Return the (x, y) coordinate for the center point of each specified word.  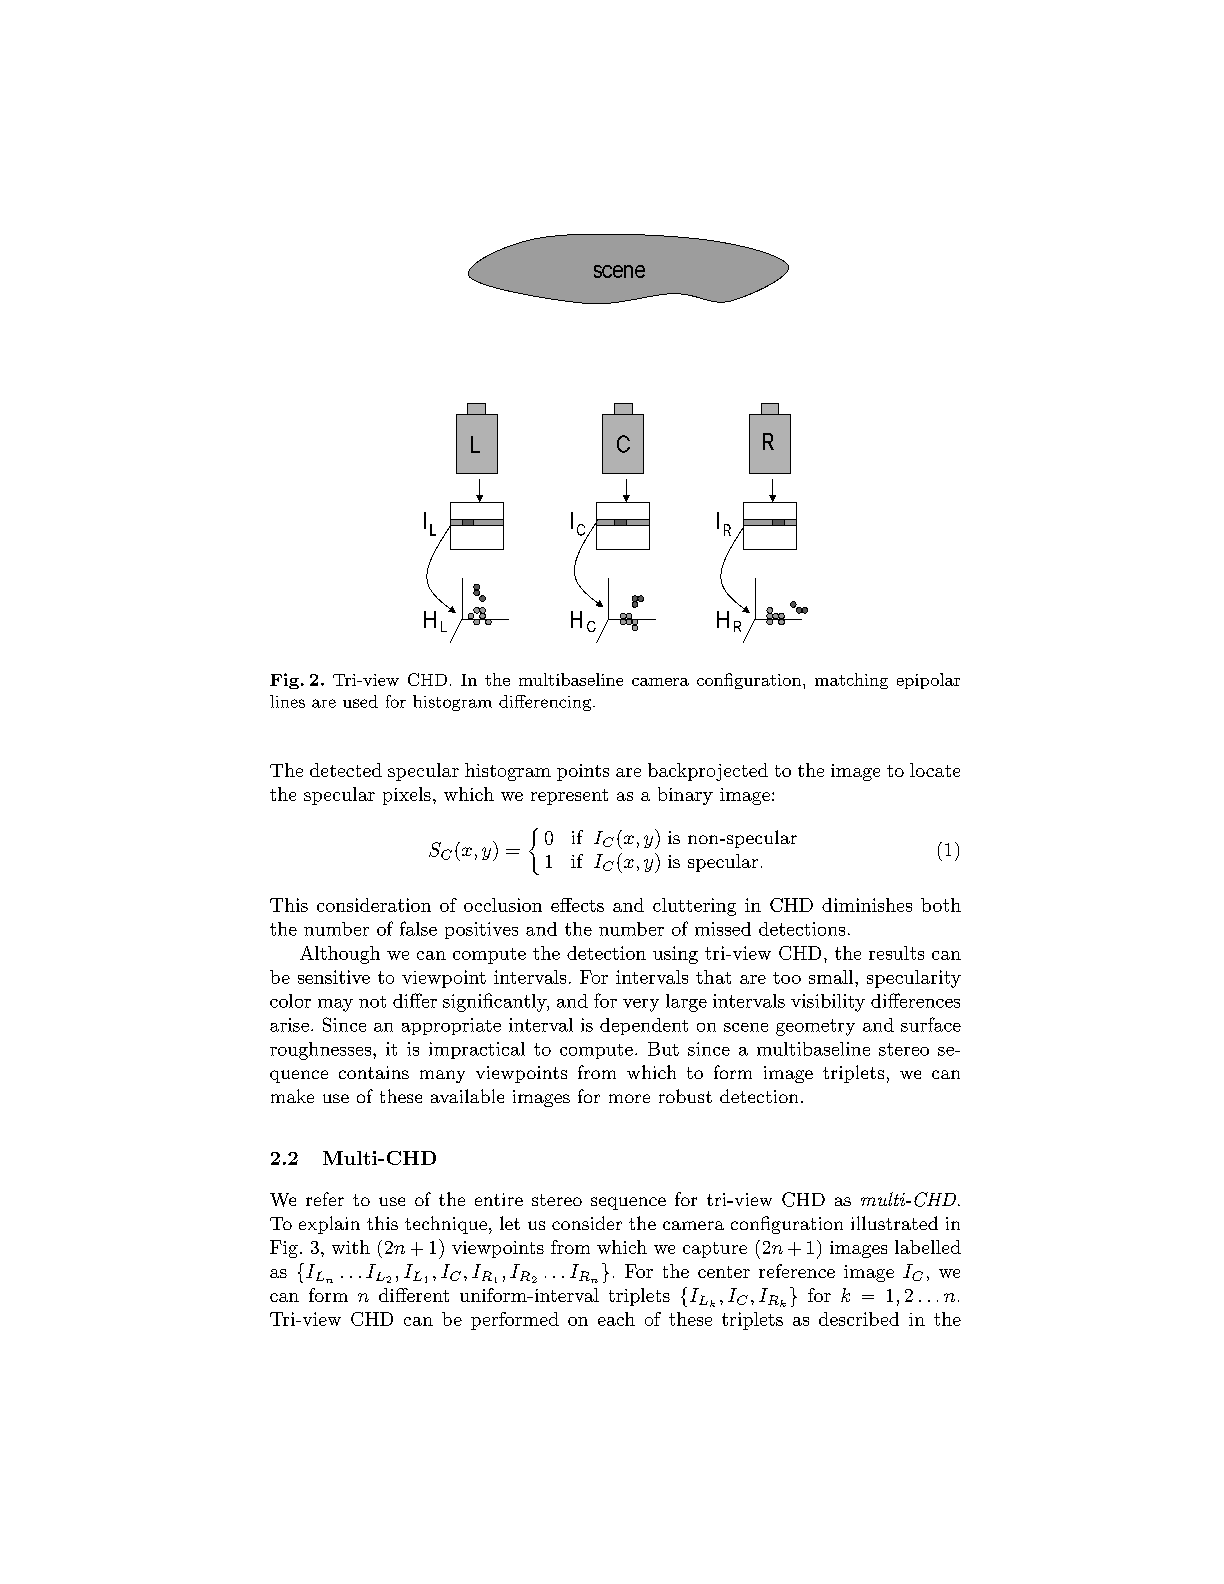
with (351, 1247)
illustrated (894, 1223)
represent (569, 797)
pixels (407, 796)
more (629, 1098)
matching (851, 681)
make (292, 1096)
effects (577, 905)
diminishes (867, 905)
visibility (828, 1003)
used (360, 701)
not (372, 1002)
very (641, 1005)
